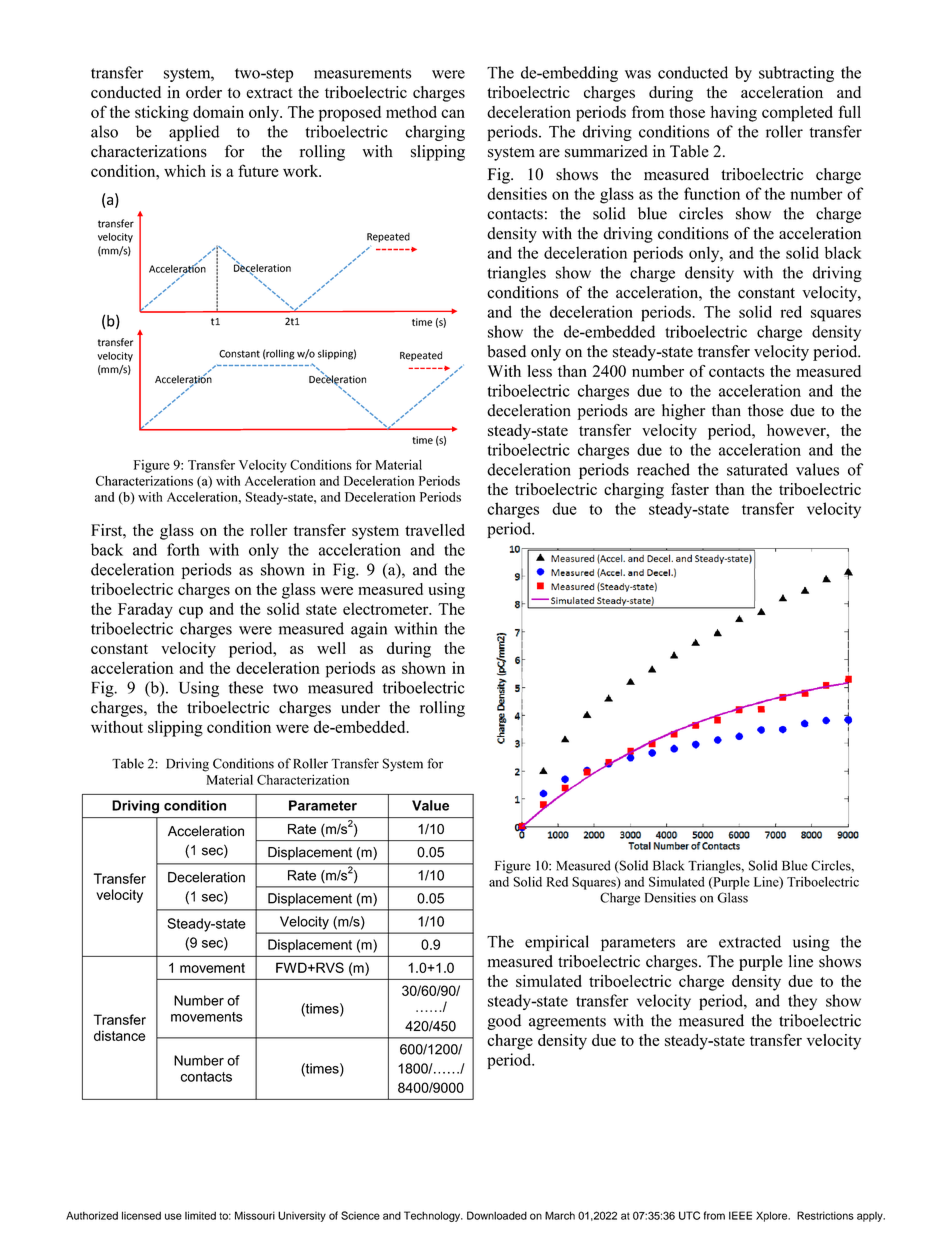  I want to click on faster, so click(690, 489).
